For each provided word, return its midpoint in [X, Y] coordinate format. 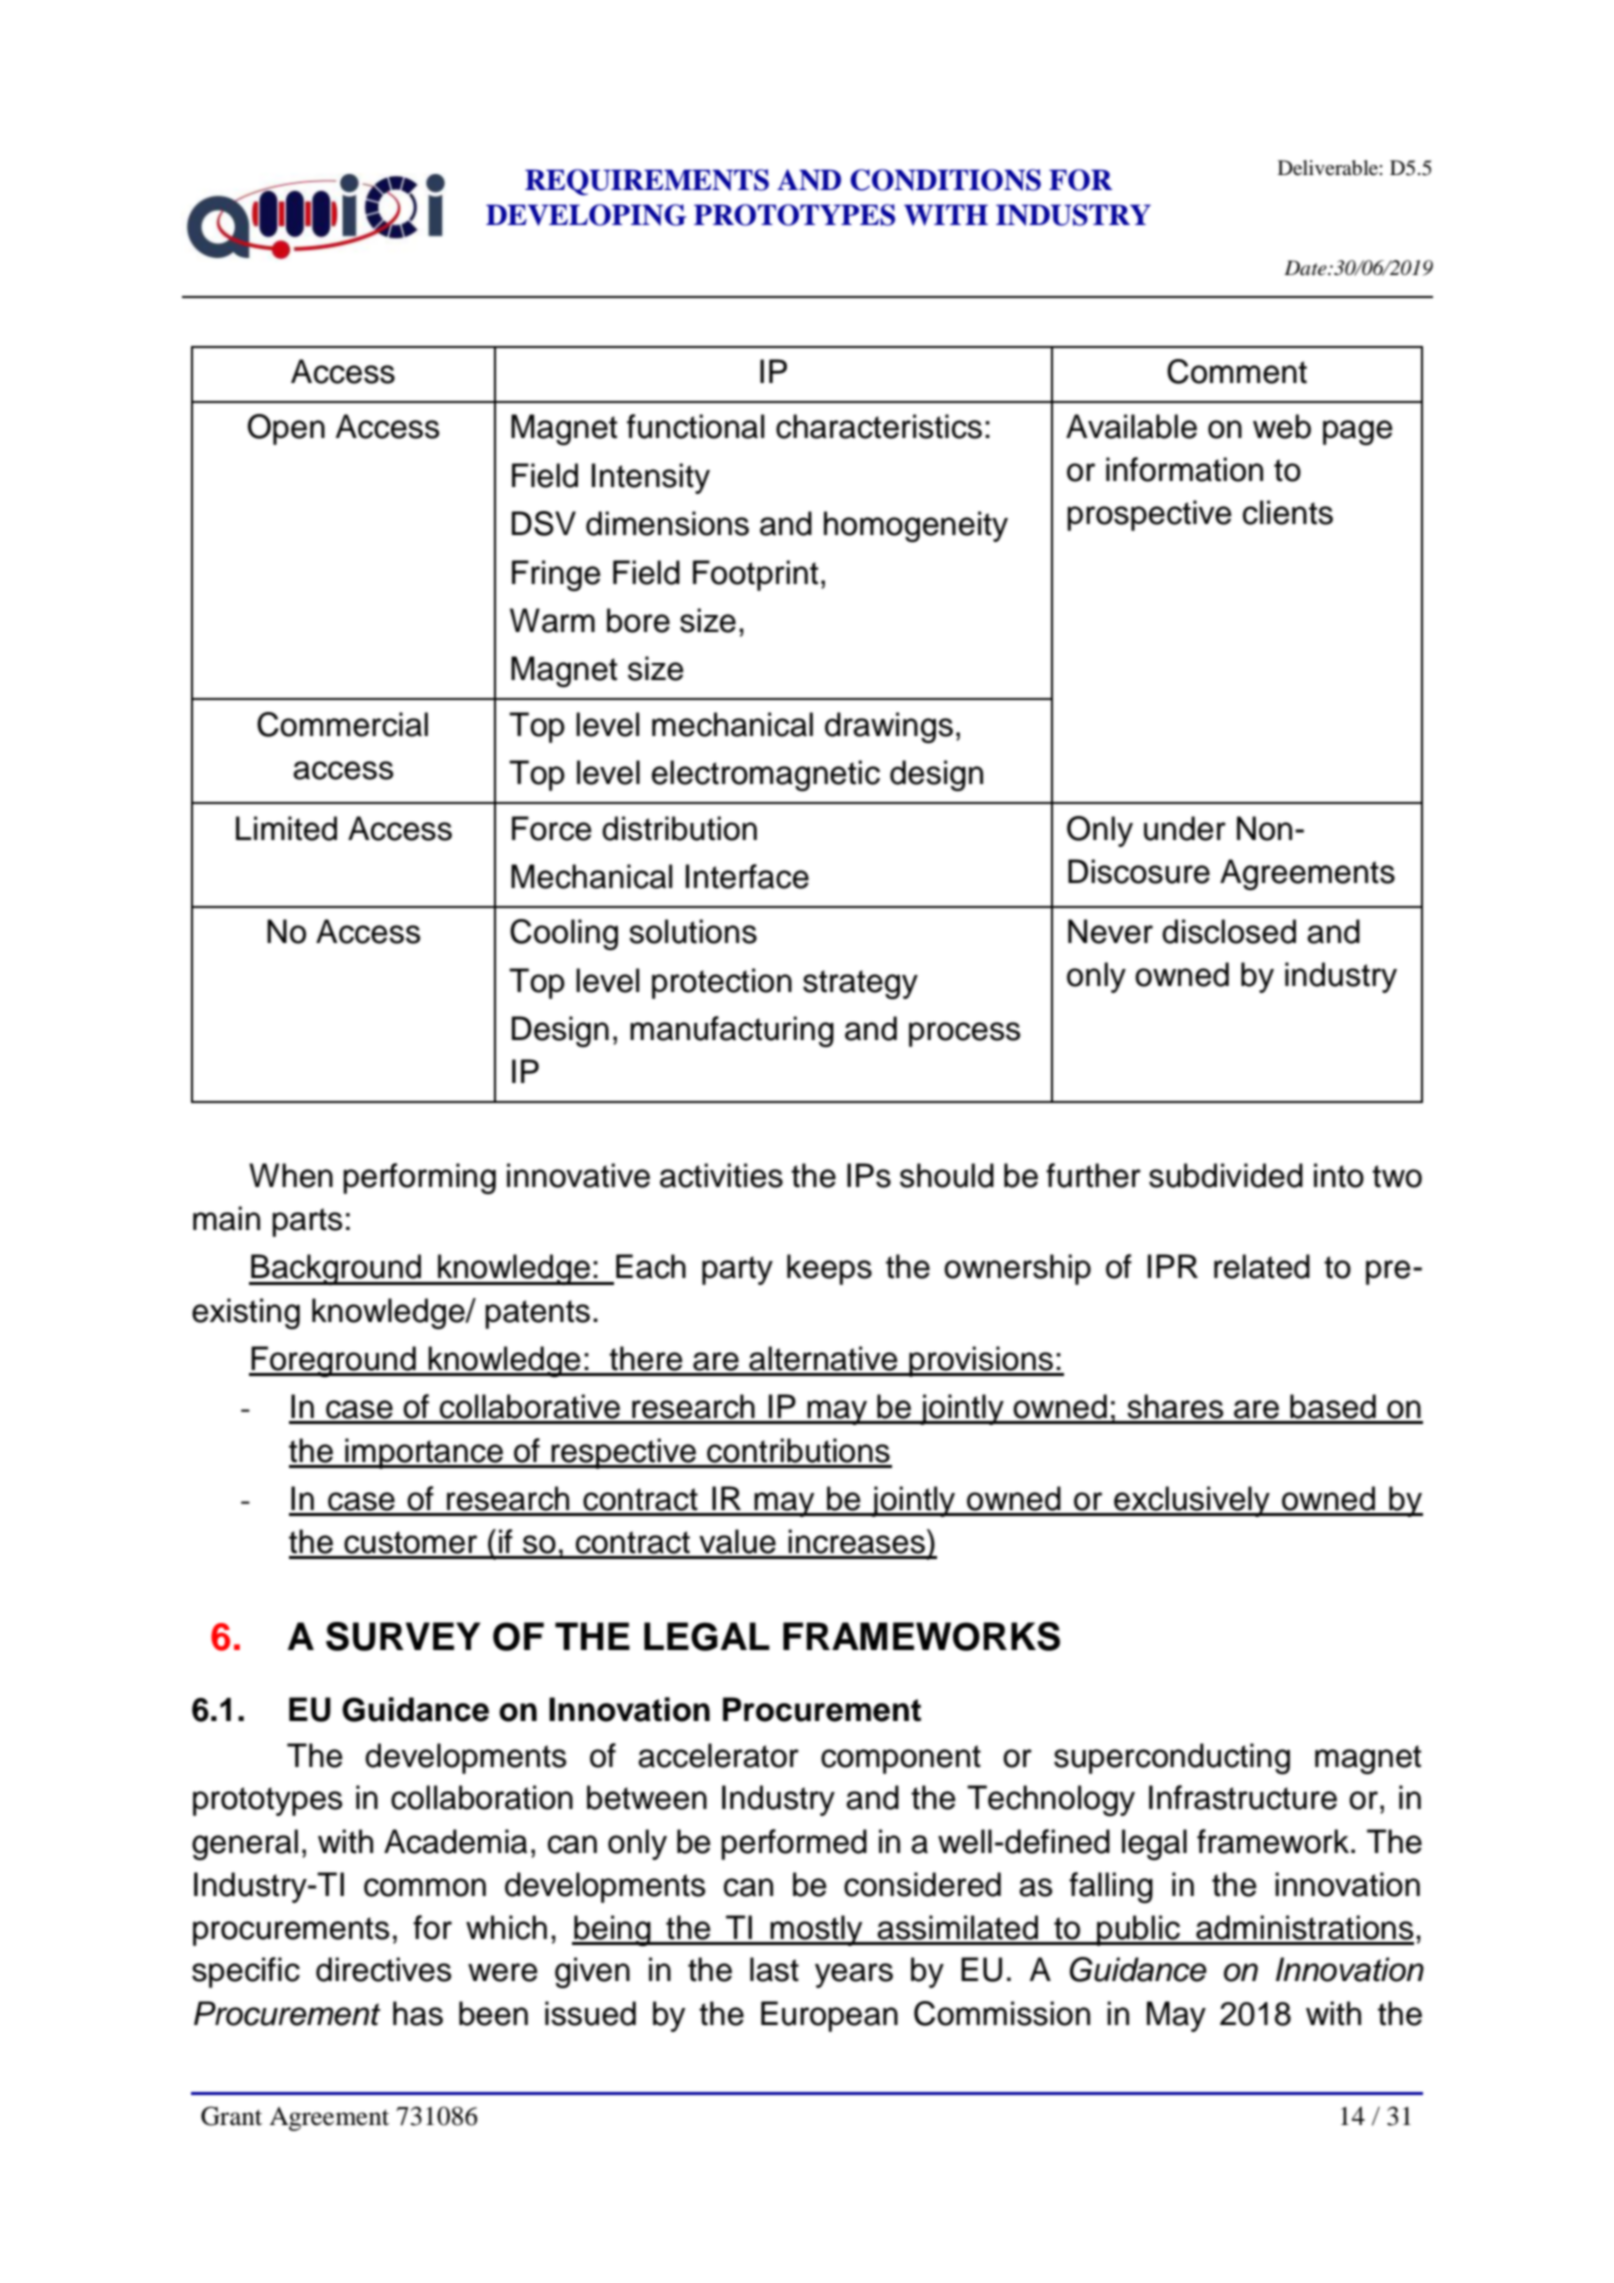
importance [424, 1453]
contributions [798, 1450]
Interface [747, 876]
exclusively [1192, 1501]
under [1185, 828]
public [1138, 1930]
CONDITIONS [945, 180]
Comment [1237, 371]
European [829, 2016]
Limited [286, 828]
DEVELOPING [586, 215]
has [418, 2013]
